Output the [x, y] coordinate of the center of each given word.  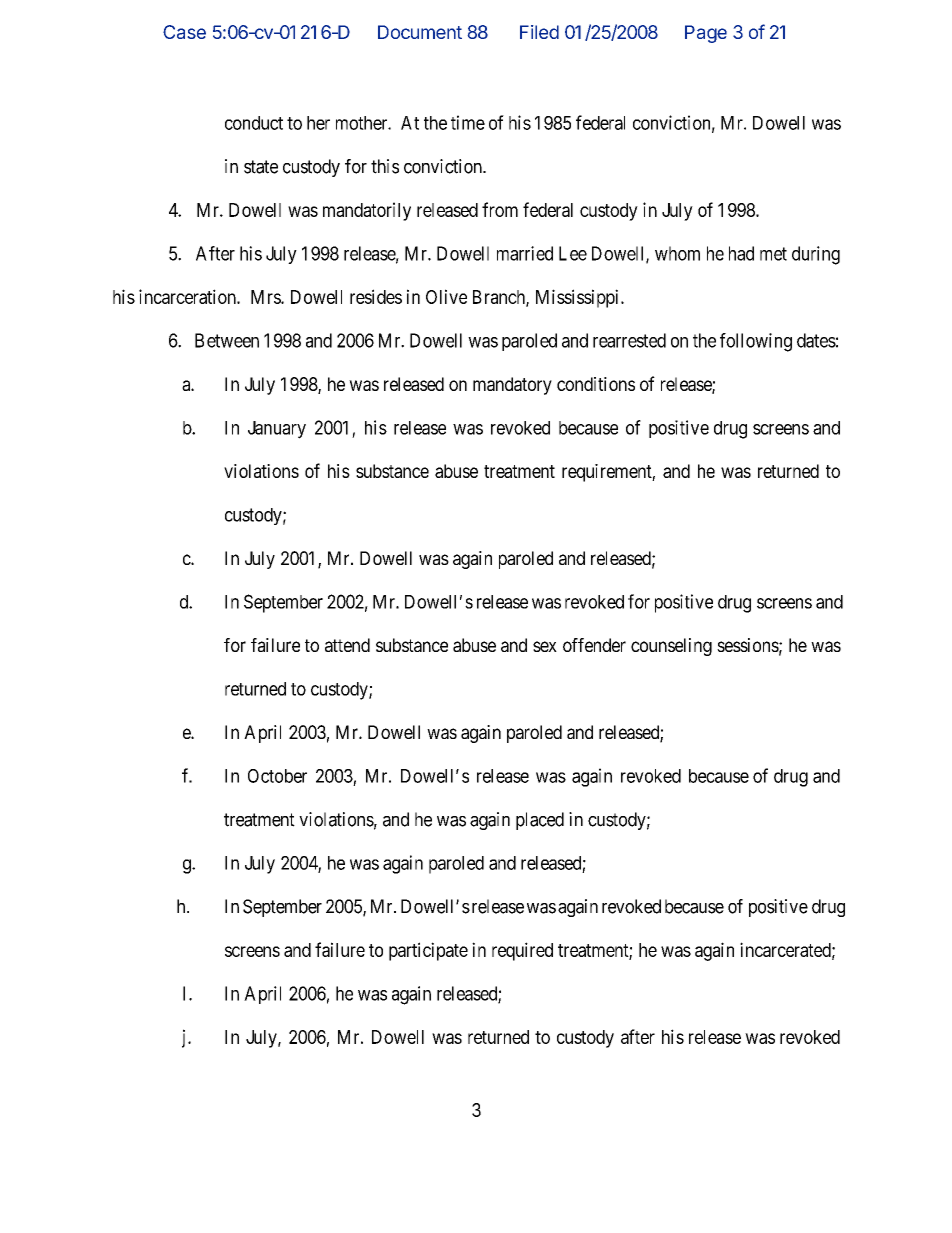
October [277, 776]
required [522, 951]
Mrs [266, 297]
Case [184, 32]
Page [706, 34]
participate [428, 951]
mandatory [512, 386]
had [741, 253]
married [525, 253]
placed [540, 821]
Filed [539, 32]
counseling [671, 647]
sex [545, 646]
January [277, 430]
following [756, 342]
